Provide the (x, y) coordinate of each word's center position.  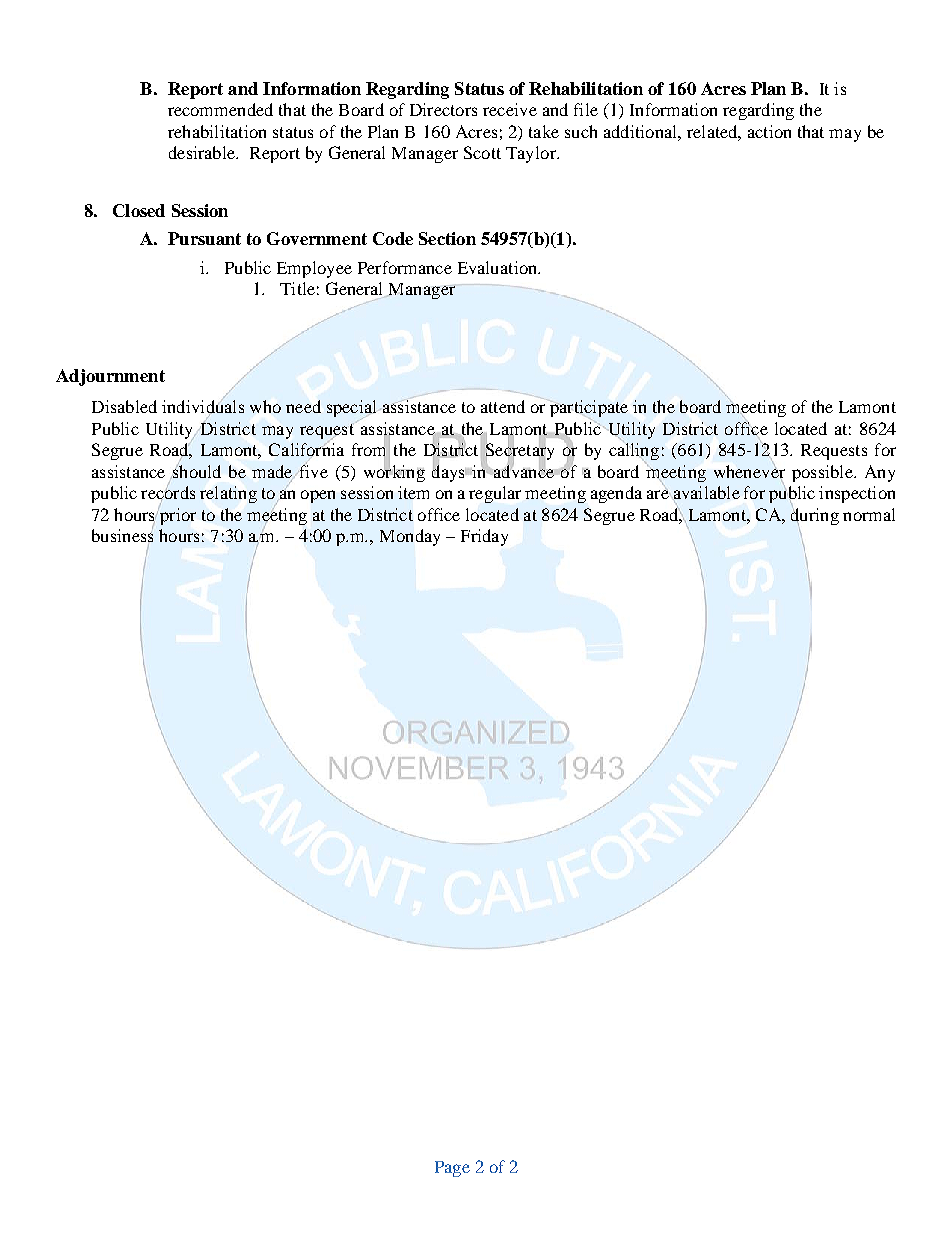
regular (495, 494)
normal (869, 514)
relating (228, 494)
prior (178, 516)
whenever (749, 471)
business (122, 534)
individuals (203, 407)
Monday (410, 537)
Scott (482, 152)
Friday (484, 537)
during (815, 516)
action (769, 131)
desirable (203, 152)
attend (503, 406)
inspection (857, 494)
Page (452, 1169)
